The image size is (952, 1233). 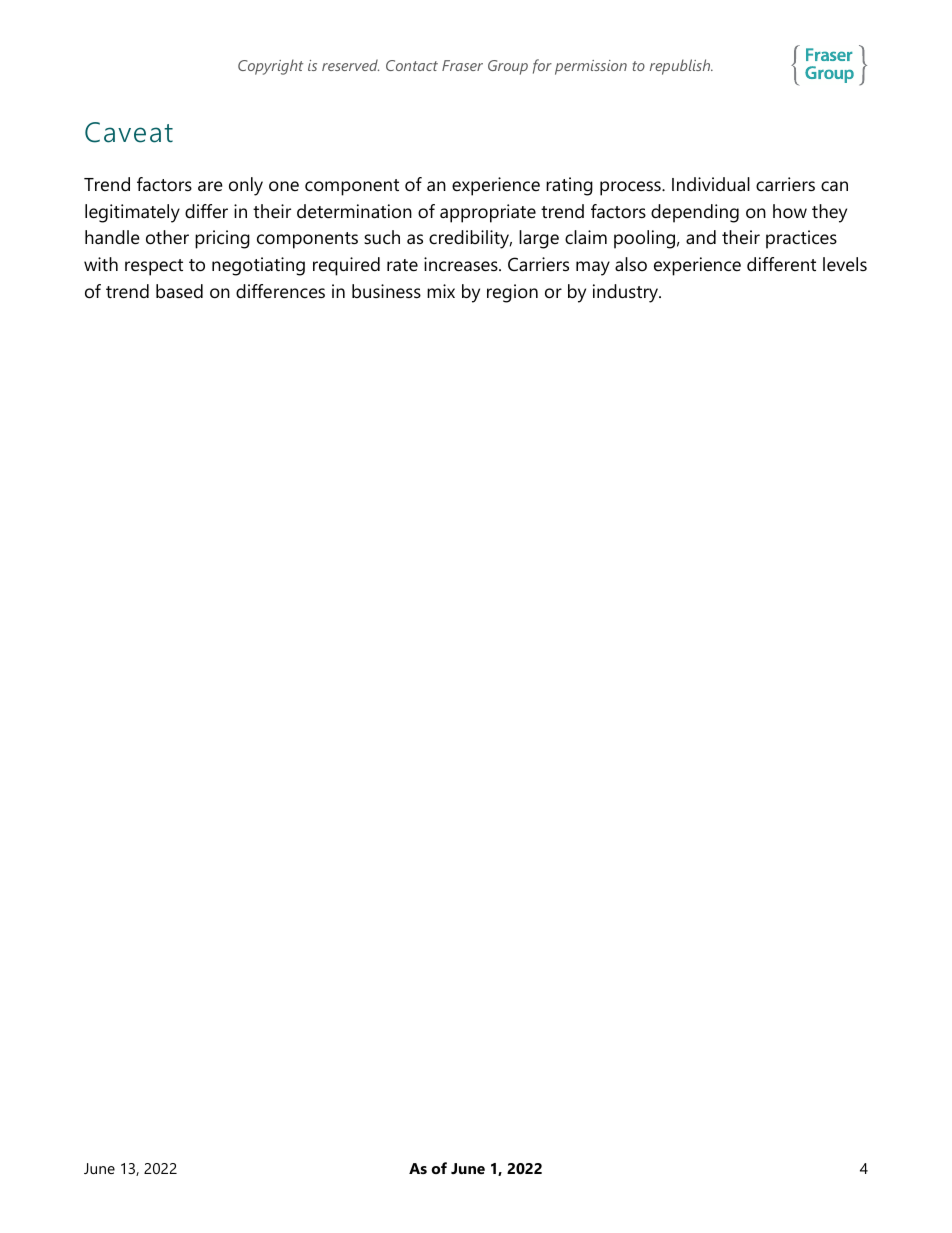 I want to click on Individual, so click(x=711, y=184).
